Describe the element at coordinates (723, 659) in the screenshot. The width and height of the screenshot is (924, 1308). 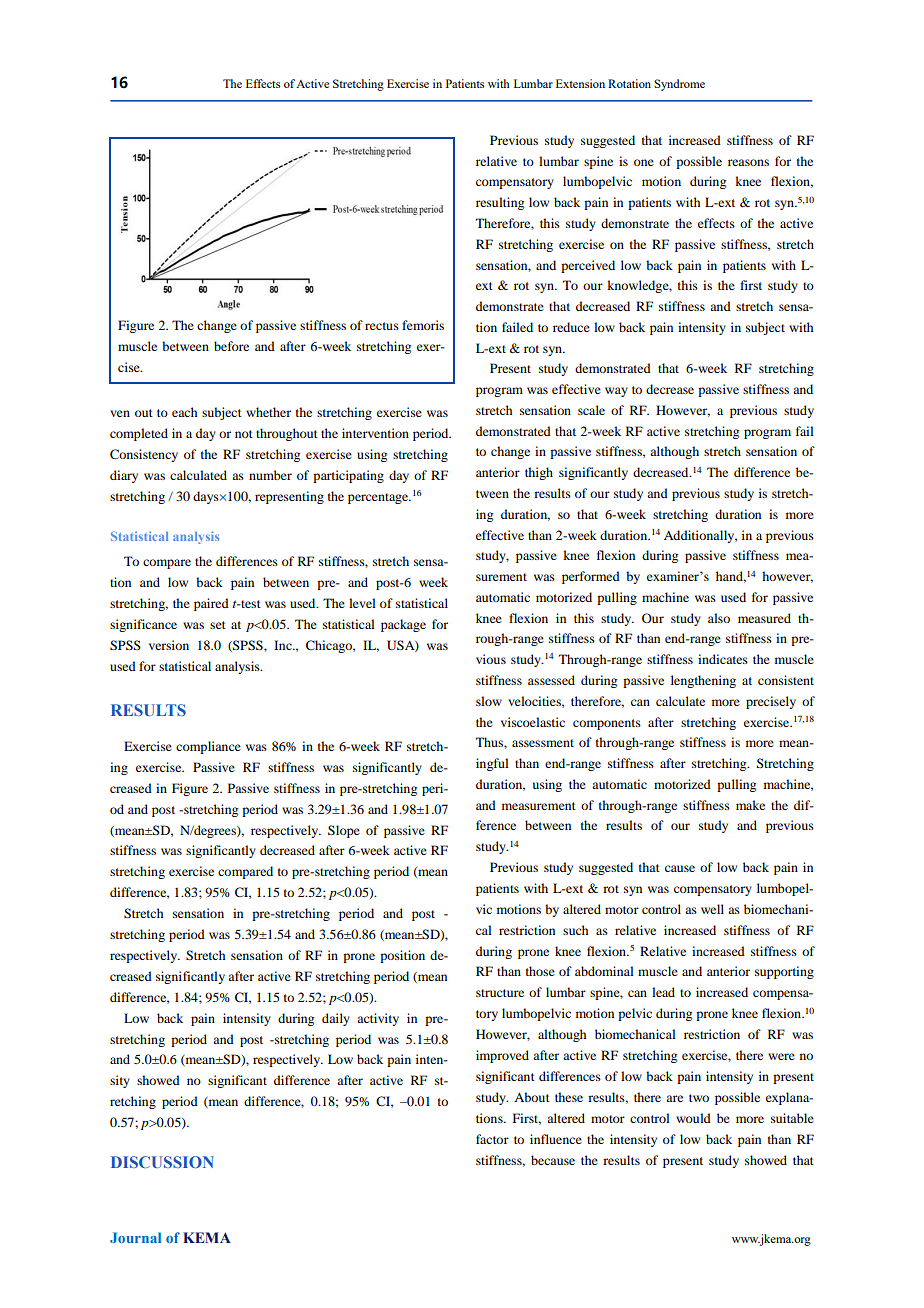
I see `indicates` at that location.
